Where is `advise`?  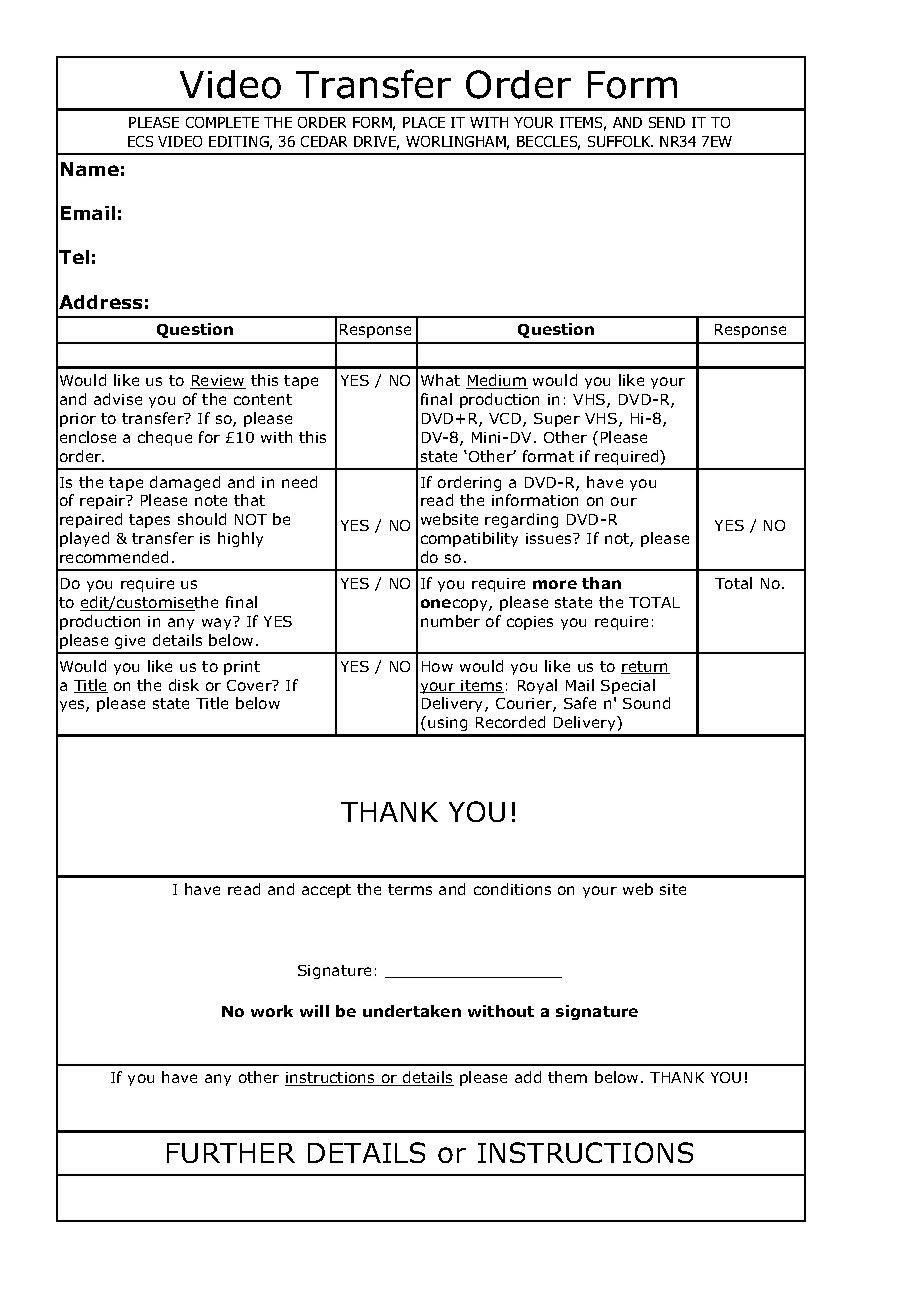
advise is located at coordinates (118, 399).
